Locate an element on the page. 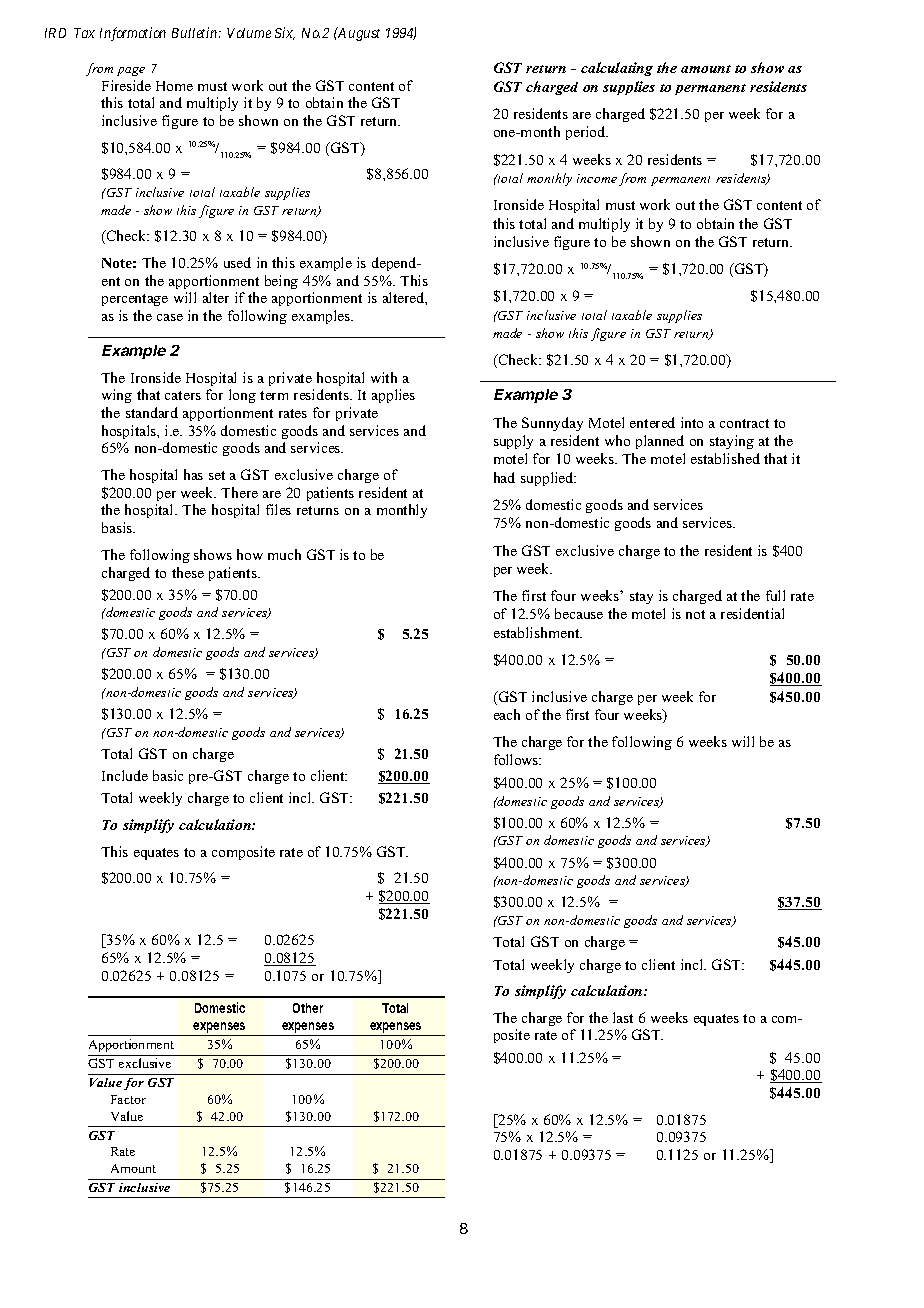 This page has width=924, height=1308. calculating is located at coordinates (617, 69).
